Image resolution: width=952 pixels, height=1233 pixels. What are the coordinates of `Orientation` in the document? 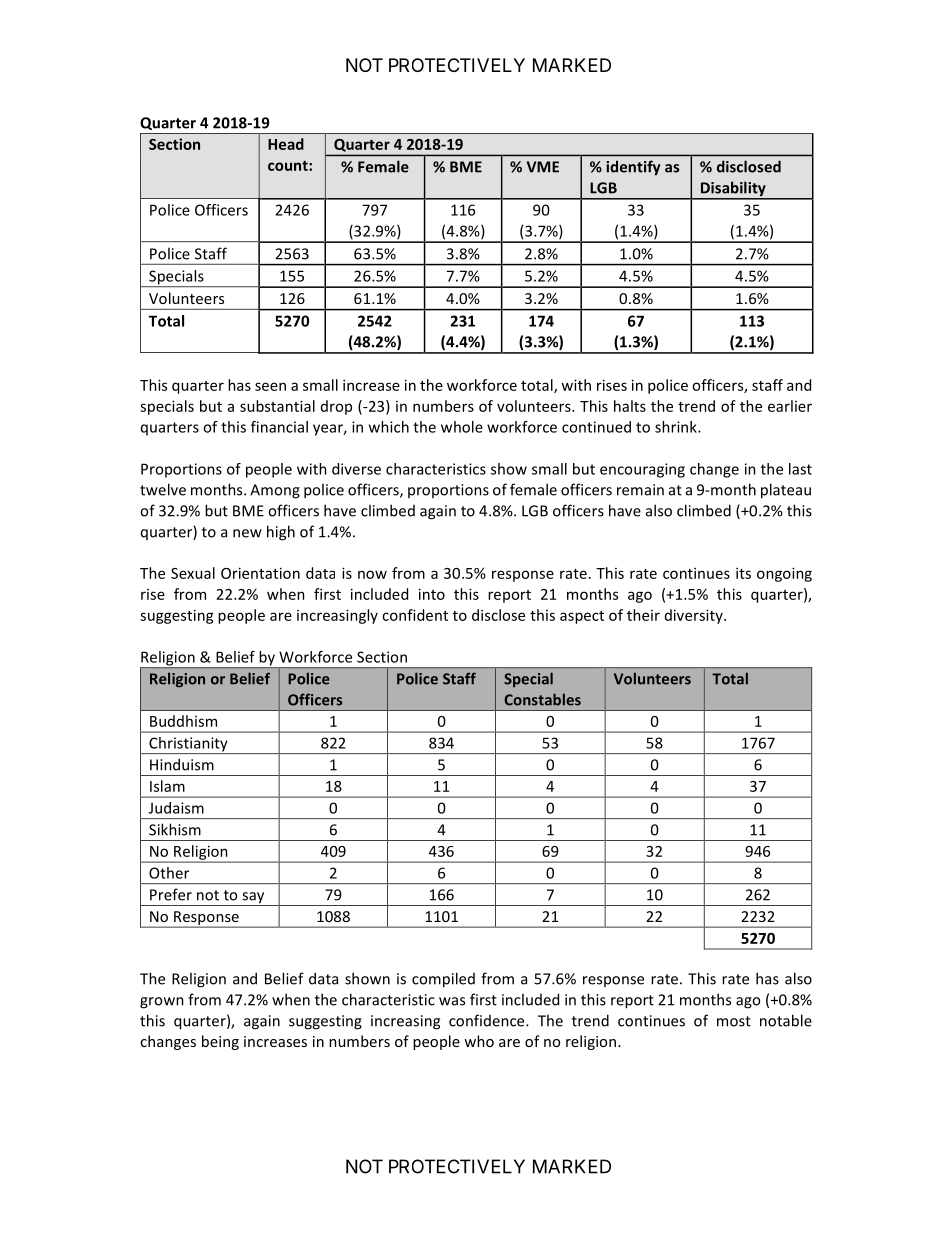 It's located at (260, 573).
